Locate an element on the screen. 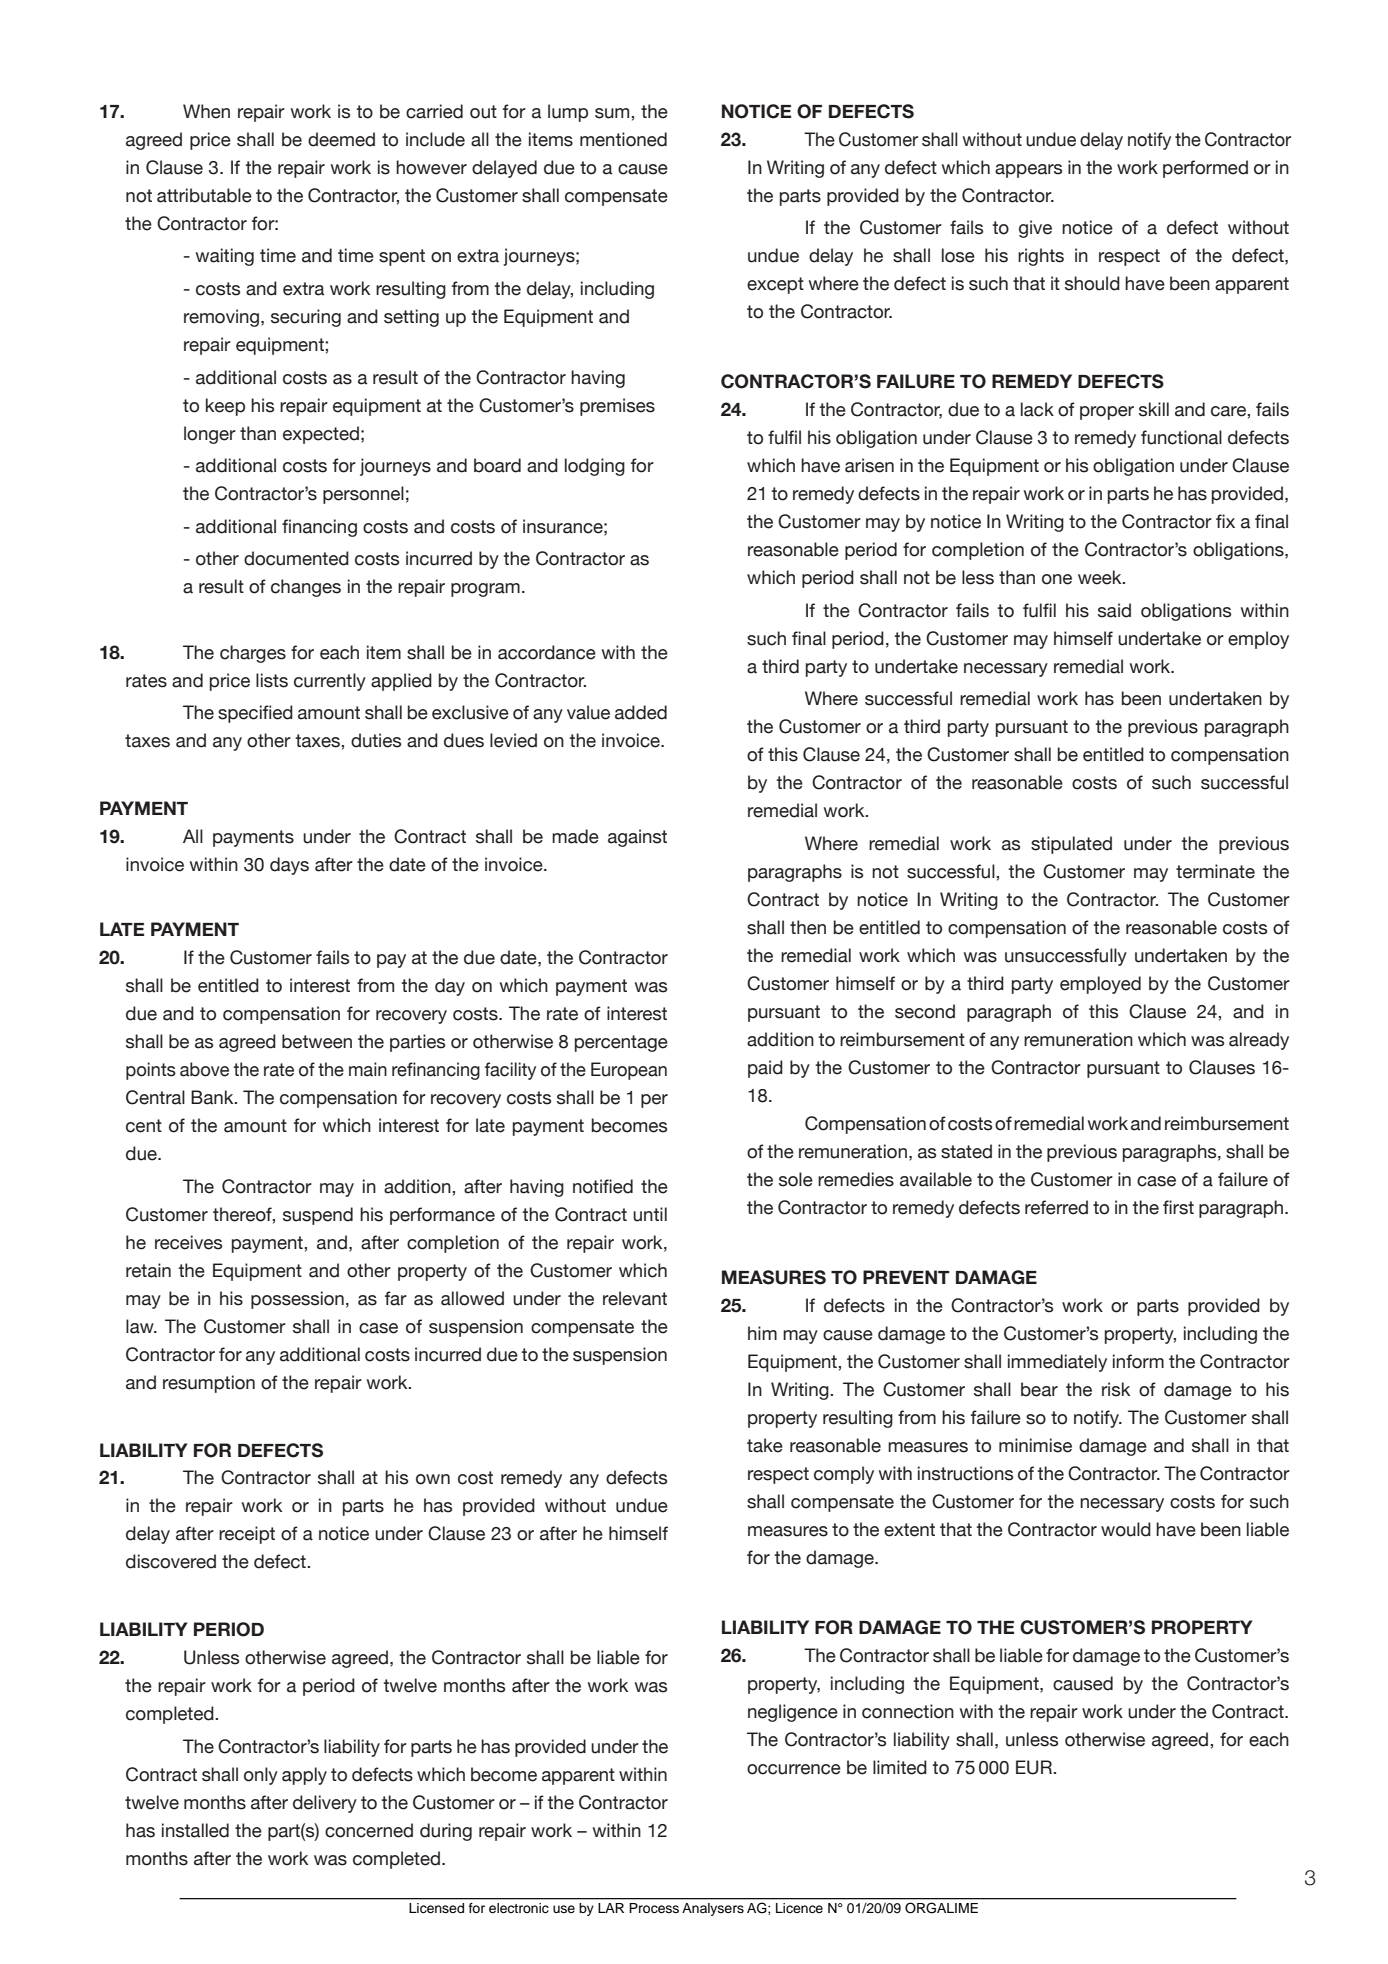  only is located at coordinates (261, 1776).
